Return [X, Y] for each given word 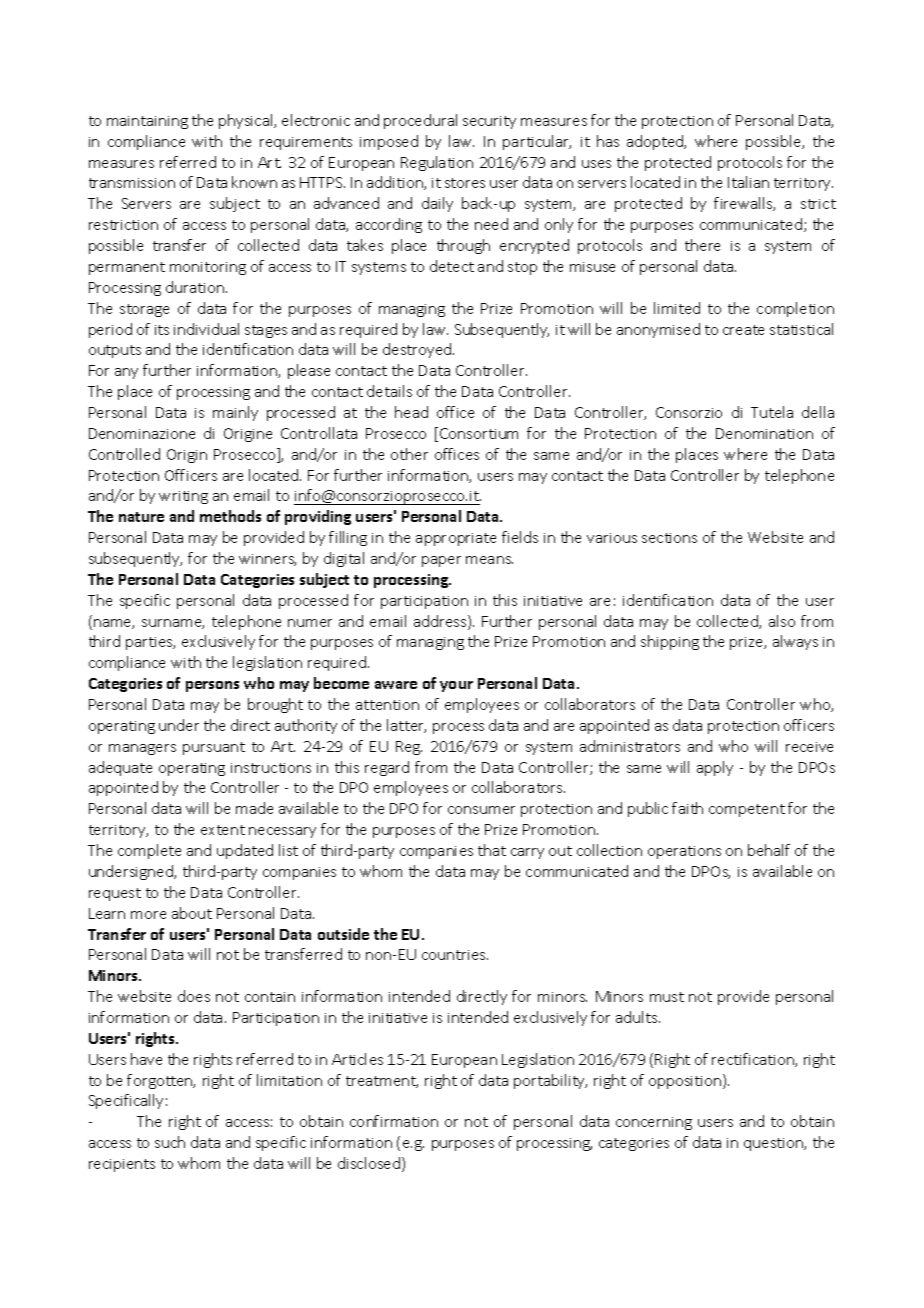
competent [747, 810]
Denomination [764, 433]
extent [223, 830]
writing [183, 497]
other [409, 454]
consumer [481, 810]
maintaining [147, 122]
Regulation [437, 163]
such [170, 1142]
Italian [748, 182]
